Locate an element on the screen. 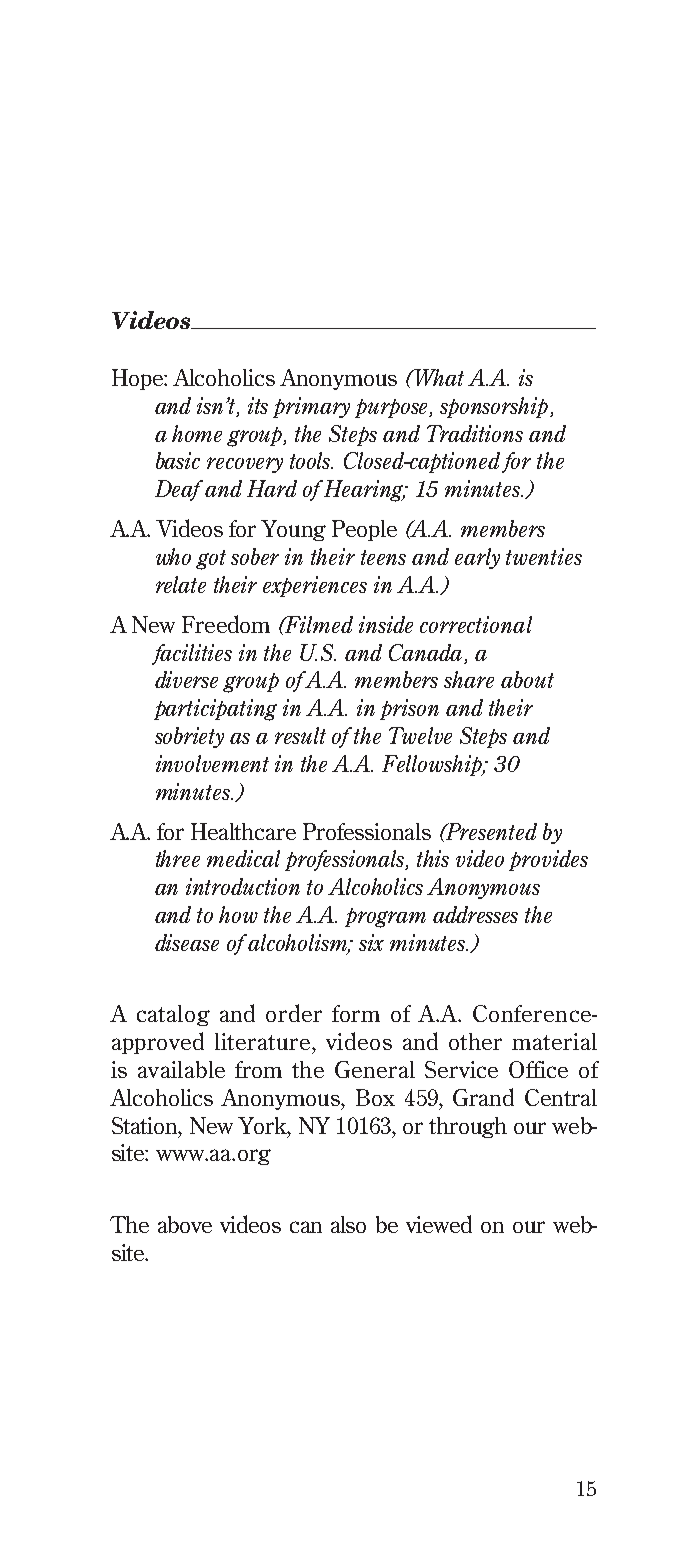  above is located at coordinates (185, 1224).
